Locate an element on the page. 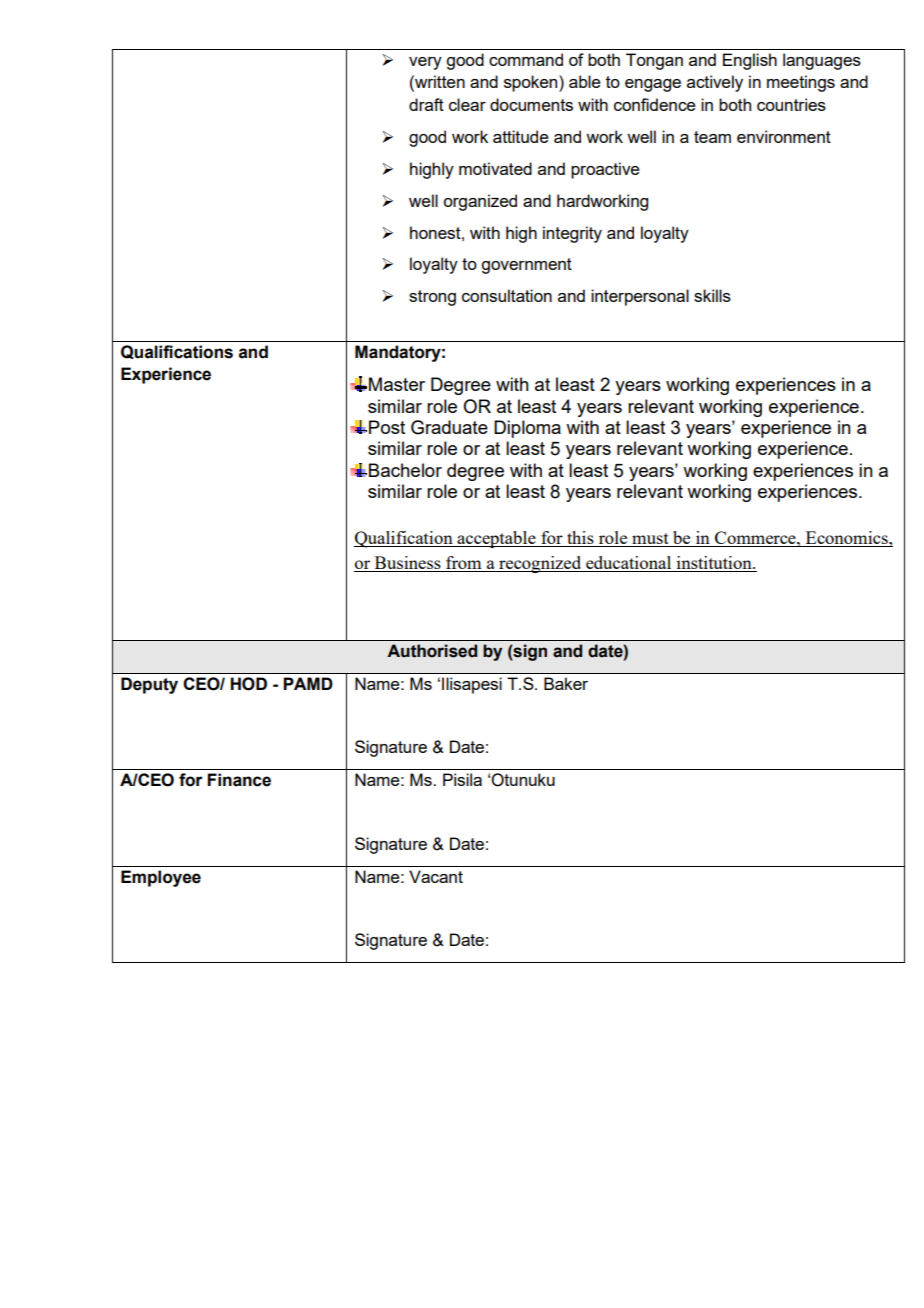 Image resolution: width=924 pixels, height=1308 pixels. Post is located at coordinates (387, 427).
